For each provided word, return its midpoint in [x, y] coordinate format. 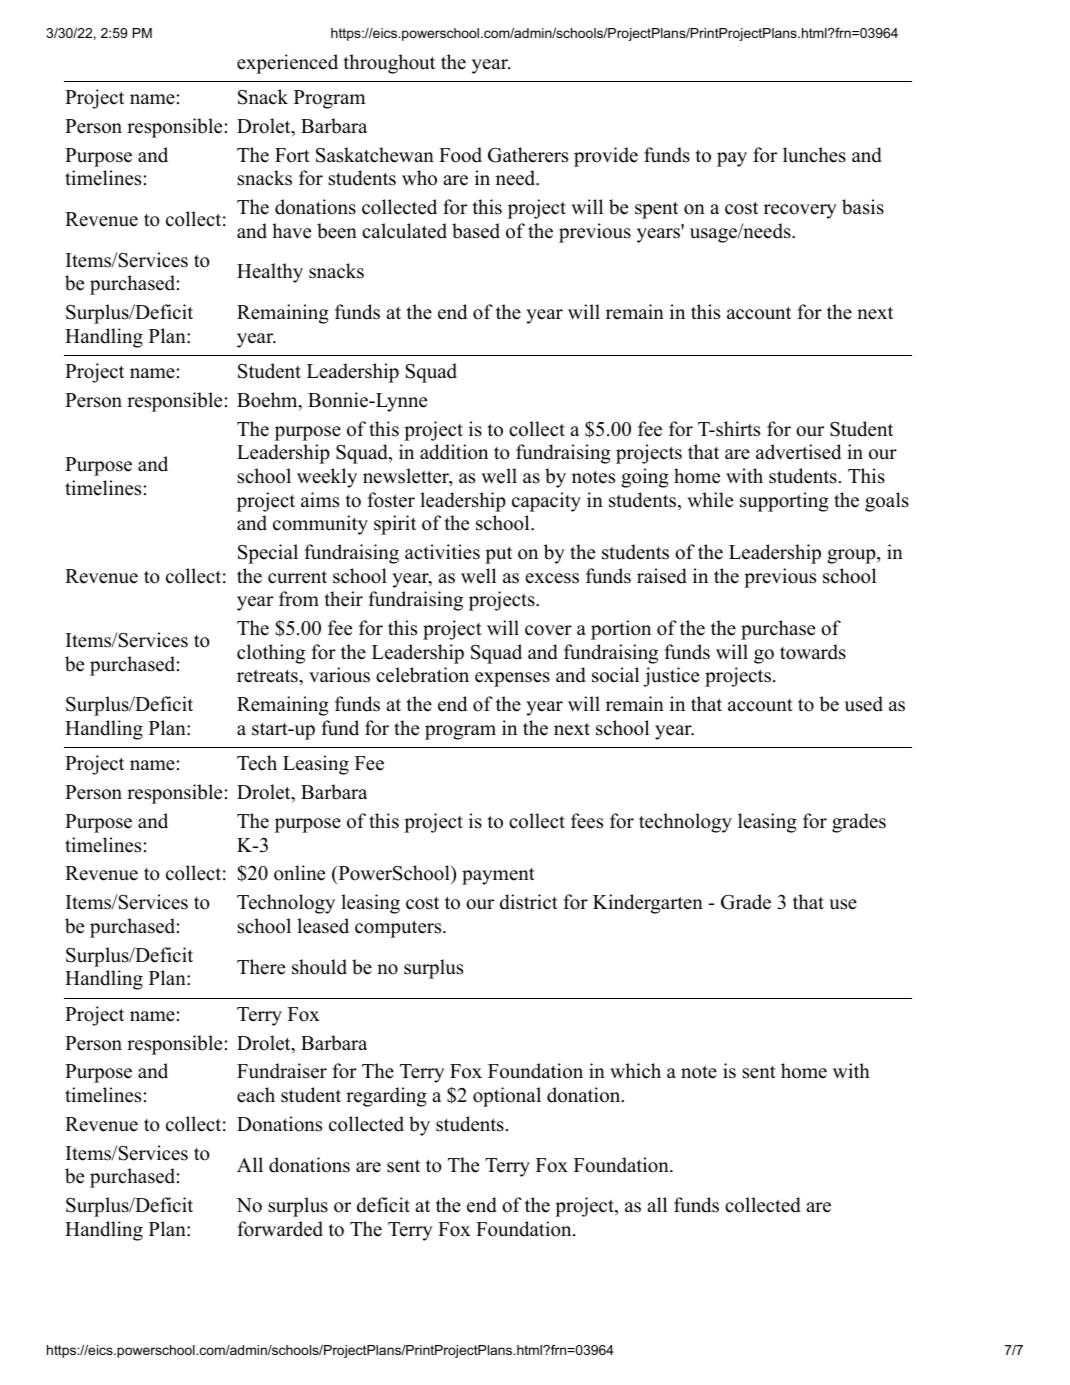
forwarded [280, 1229]
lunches [814, 155]
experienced [287, 64]
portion [621, 630]
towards [813, 652]
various [339, 675]
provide [606, 157]
